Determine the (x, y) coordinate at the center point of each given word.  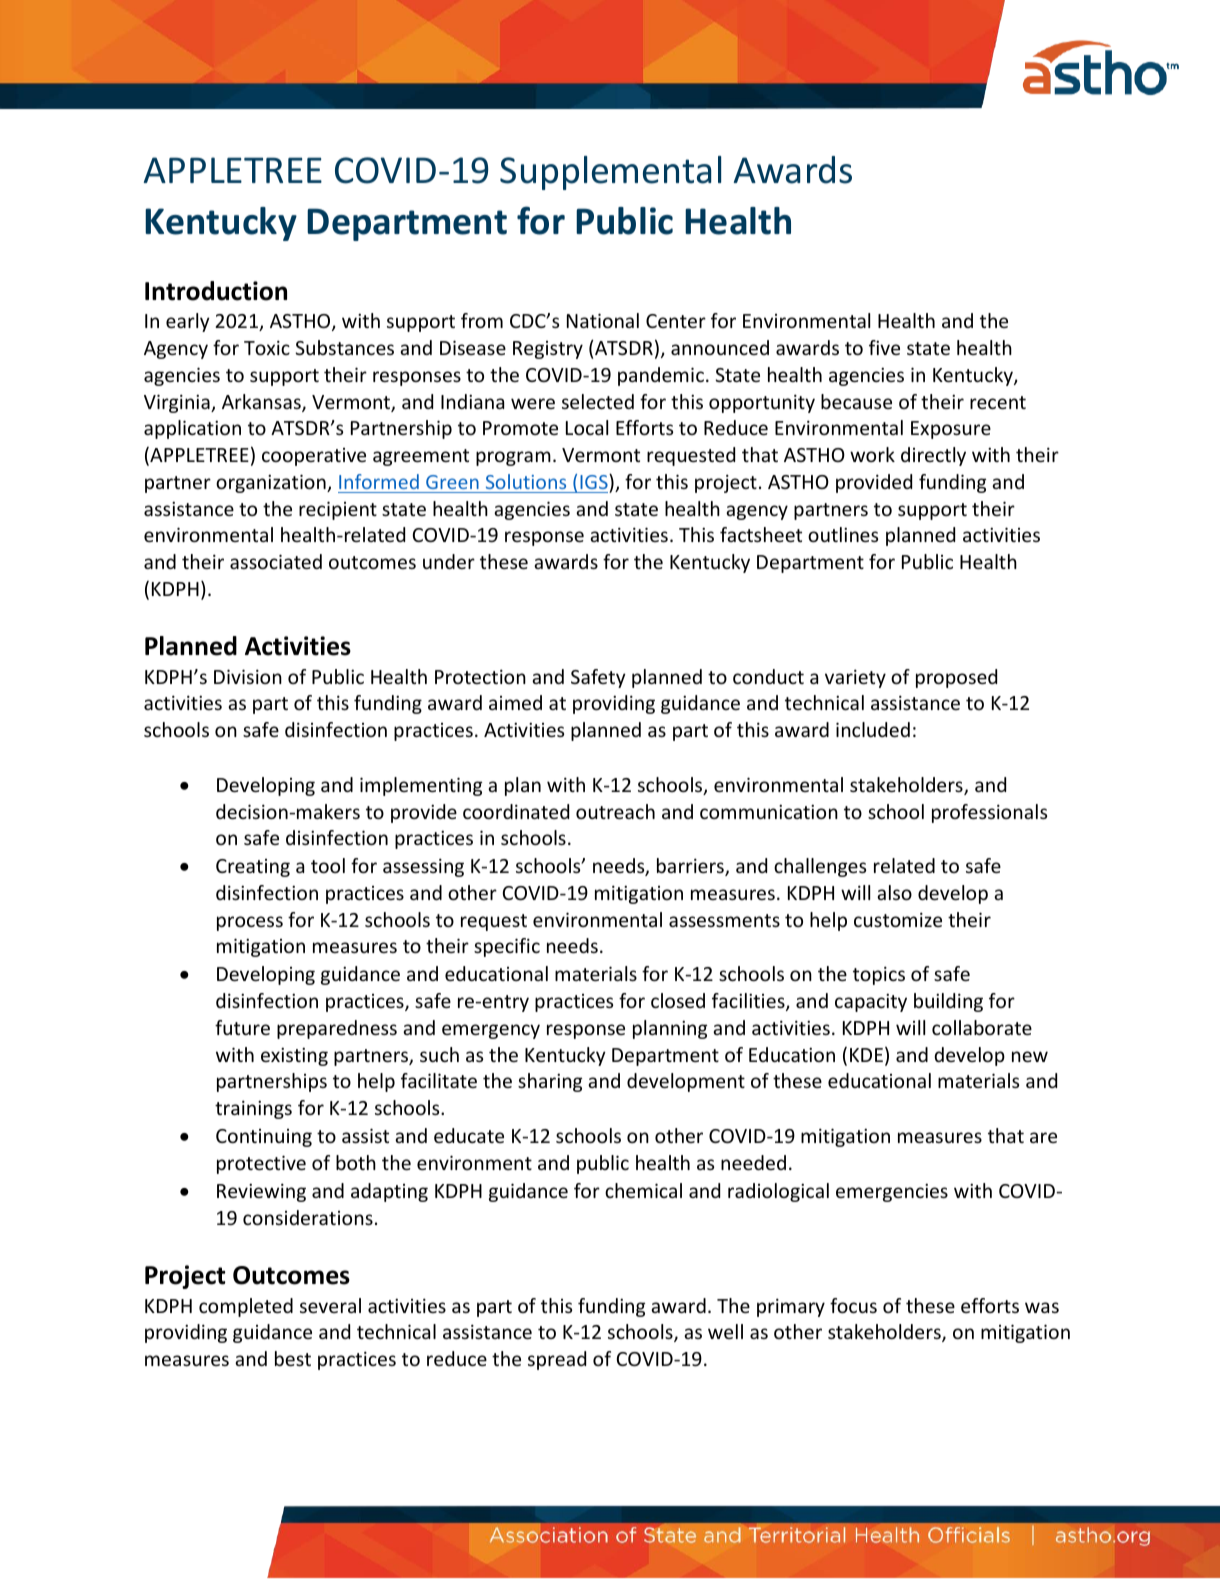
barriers (691, 867)
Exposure (951, 430)
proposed (956, 678)
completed (246, 1307)
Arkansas (262, 403)
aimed (515, 702)
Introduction (216, 291)
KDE (866, 1055)
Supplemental (610, 173)
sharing (550, 1082)
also (894, 892)
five (884, 347)
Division (248, 676)
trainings (253, 1109)
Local (587, 427)
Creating (253, 868)
